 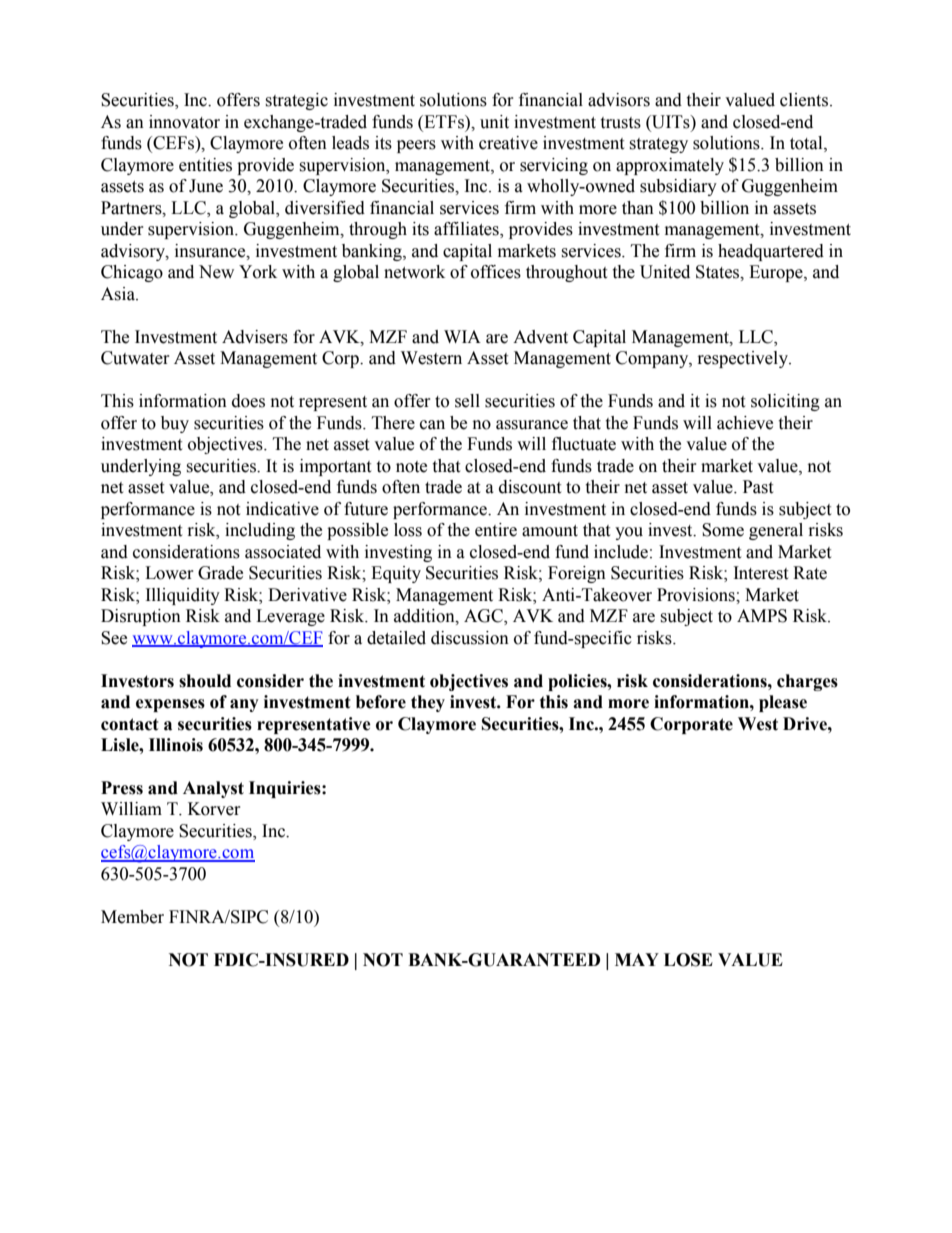 I want to click on achieve, so click(x=745, y=423).
